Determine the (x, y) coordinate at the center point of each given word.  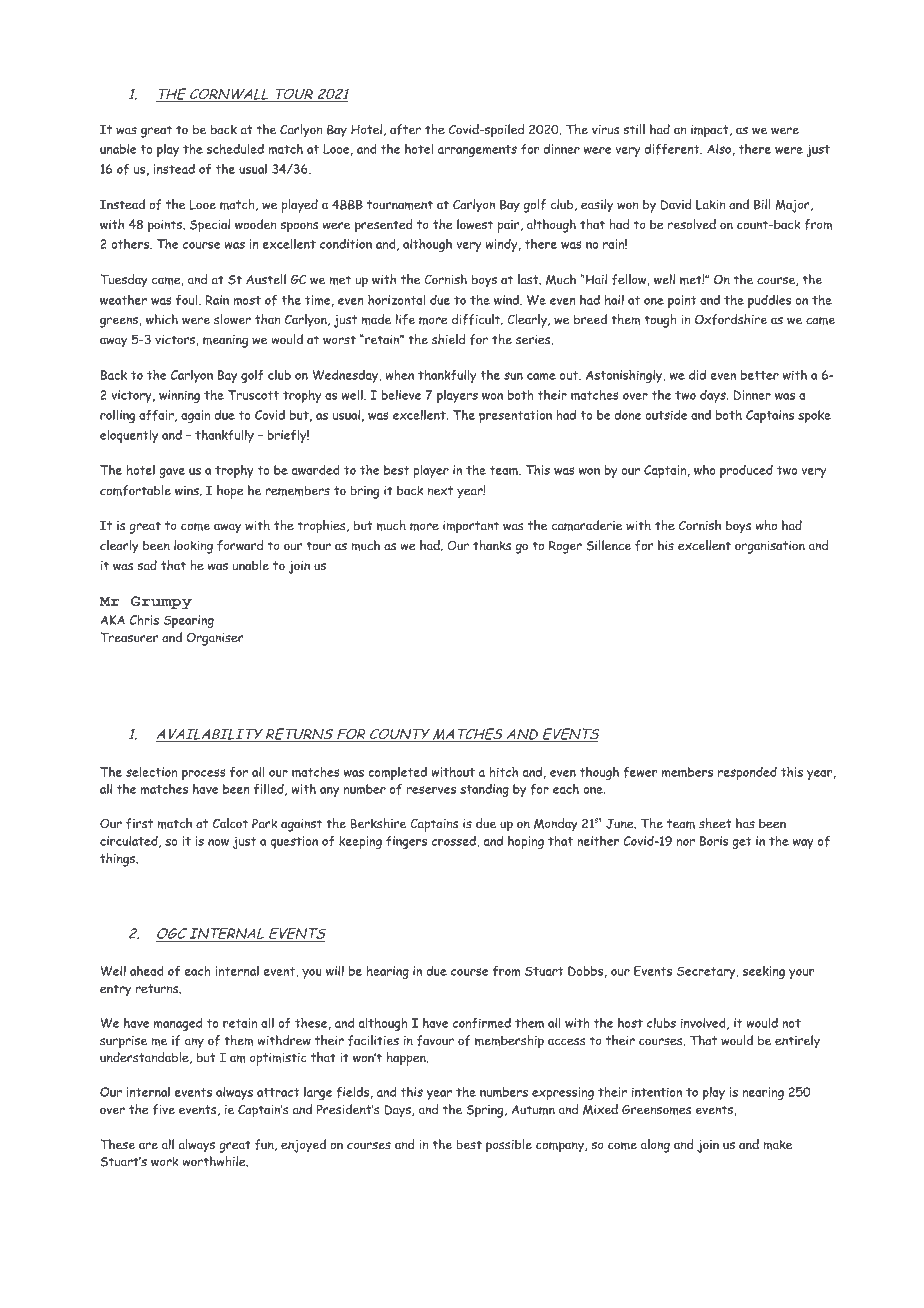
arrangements (477, 151)
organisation (770, 547)
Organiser (215, 639)
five (164, 1109)
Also (719, 148)
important (471, 527)
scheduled (235, 148)
